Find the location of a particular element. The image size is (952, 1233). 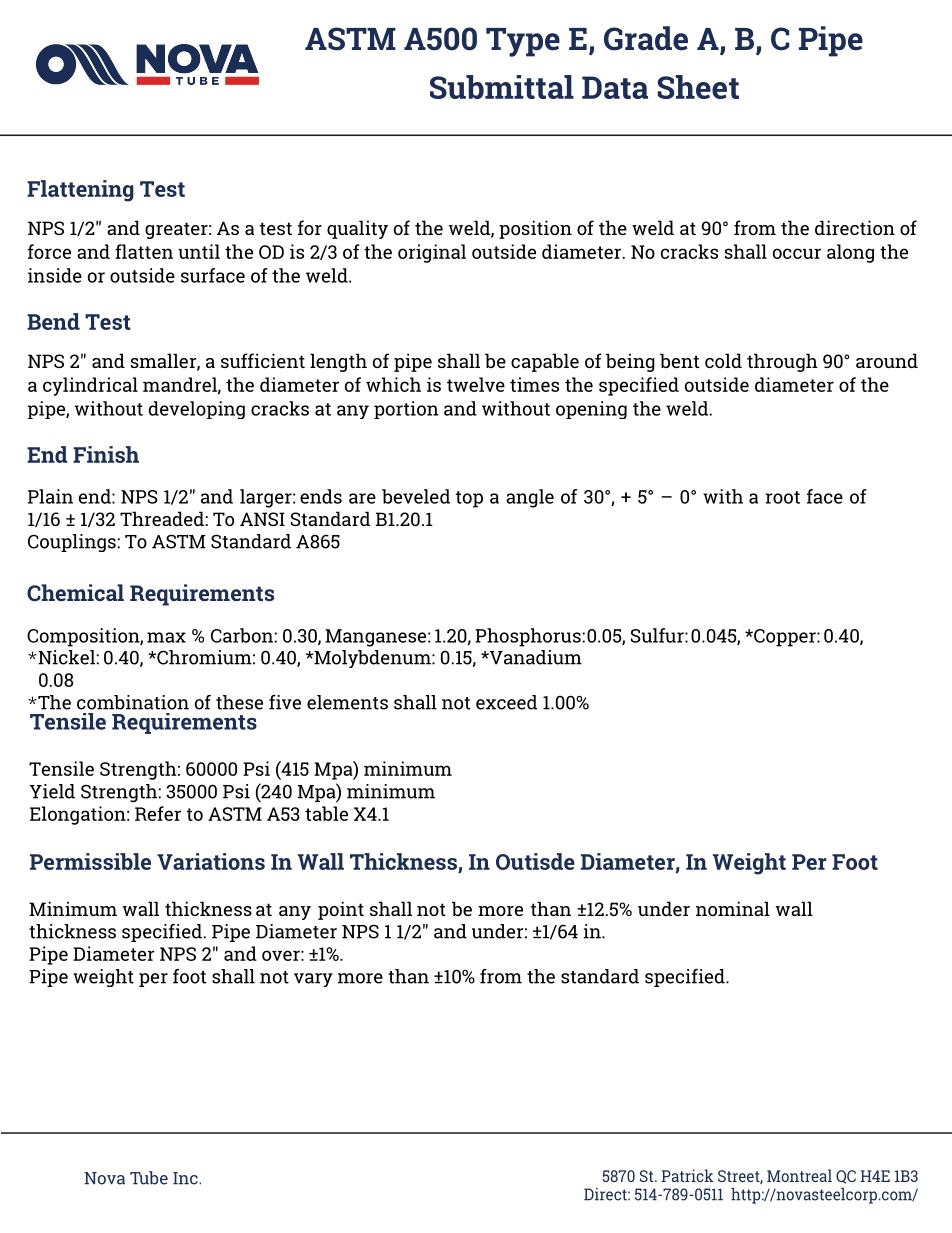

nominal is located at coordinates (733, 908).
